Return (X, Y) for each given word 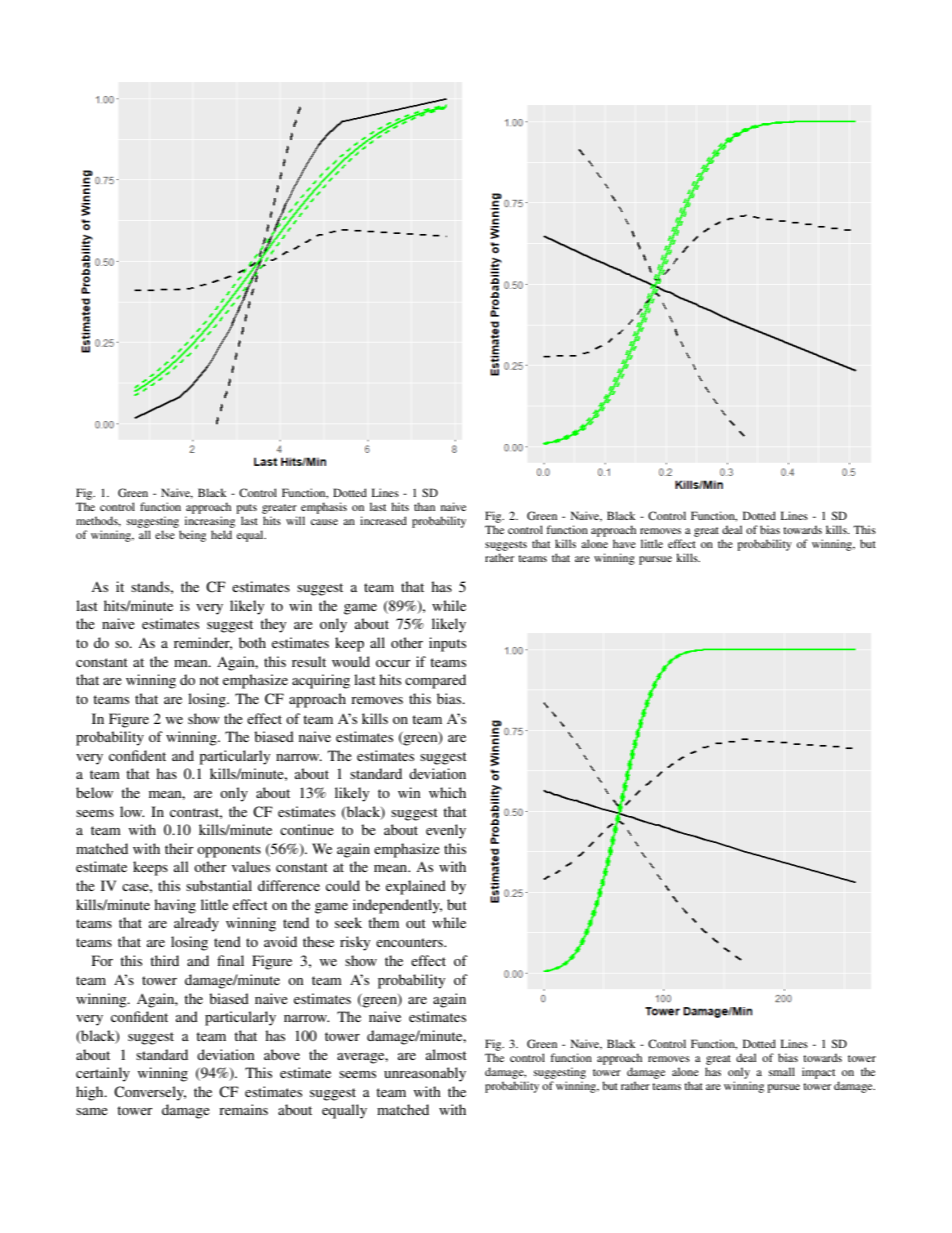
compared (435, 681)
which (447, 792)
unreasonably (425, 1074)
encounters (410, 942)
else (165, 534)
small (782, 1071)
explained (416, 887)
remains (243, 1109)
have (624, 543)
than (424, 506)
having (175, 906)
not (209, 680)
